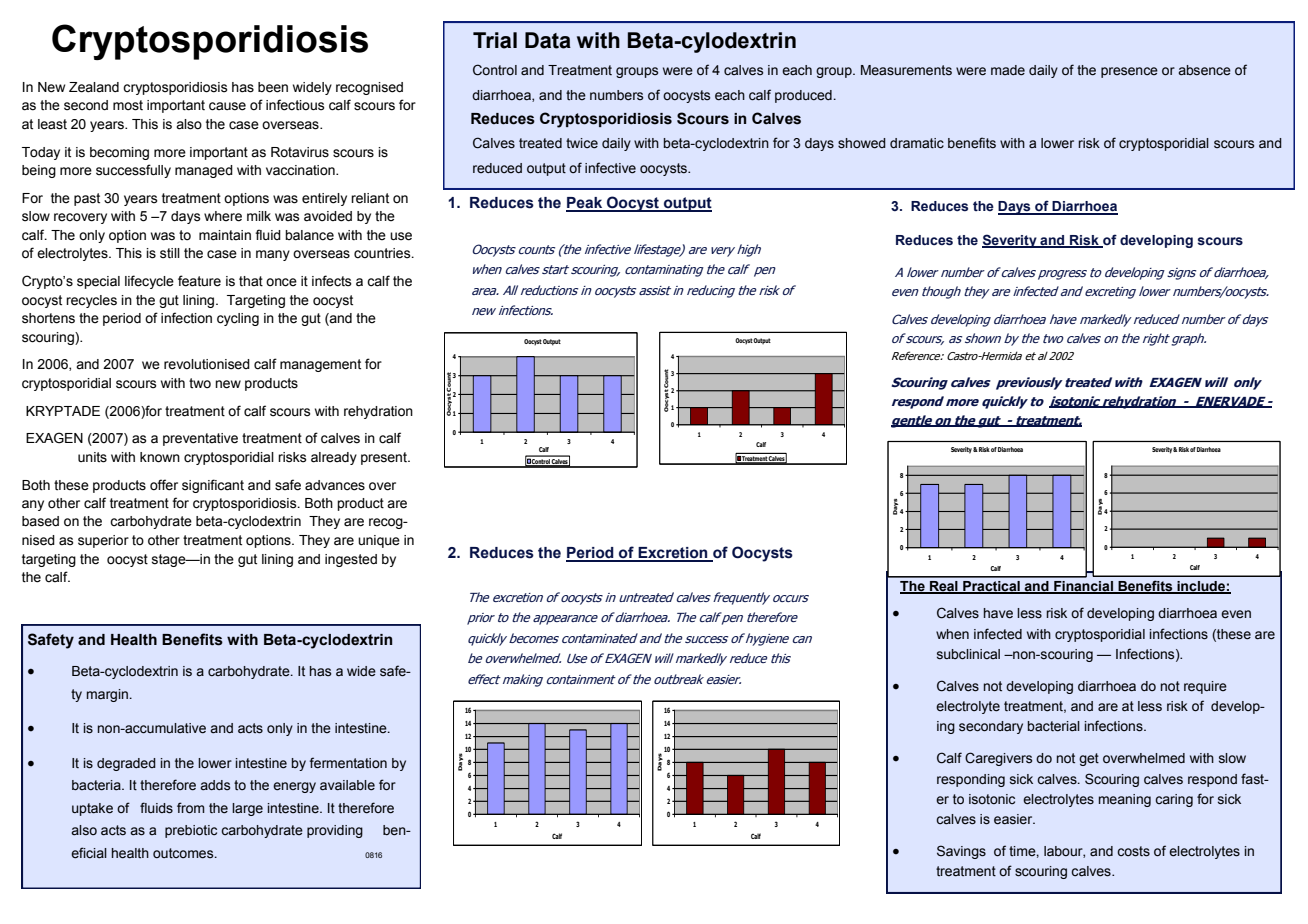  What do you see at coordinates (332, 281) in the document?
I see `infects` at bounding box center [332, 281].
